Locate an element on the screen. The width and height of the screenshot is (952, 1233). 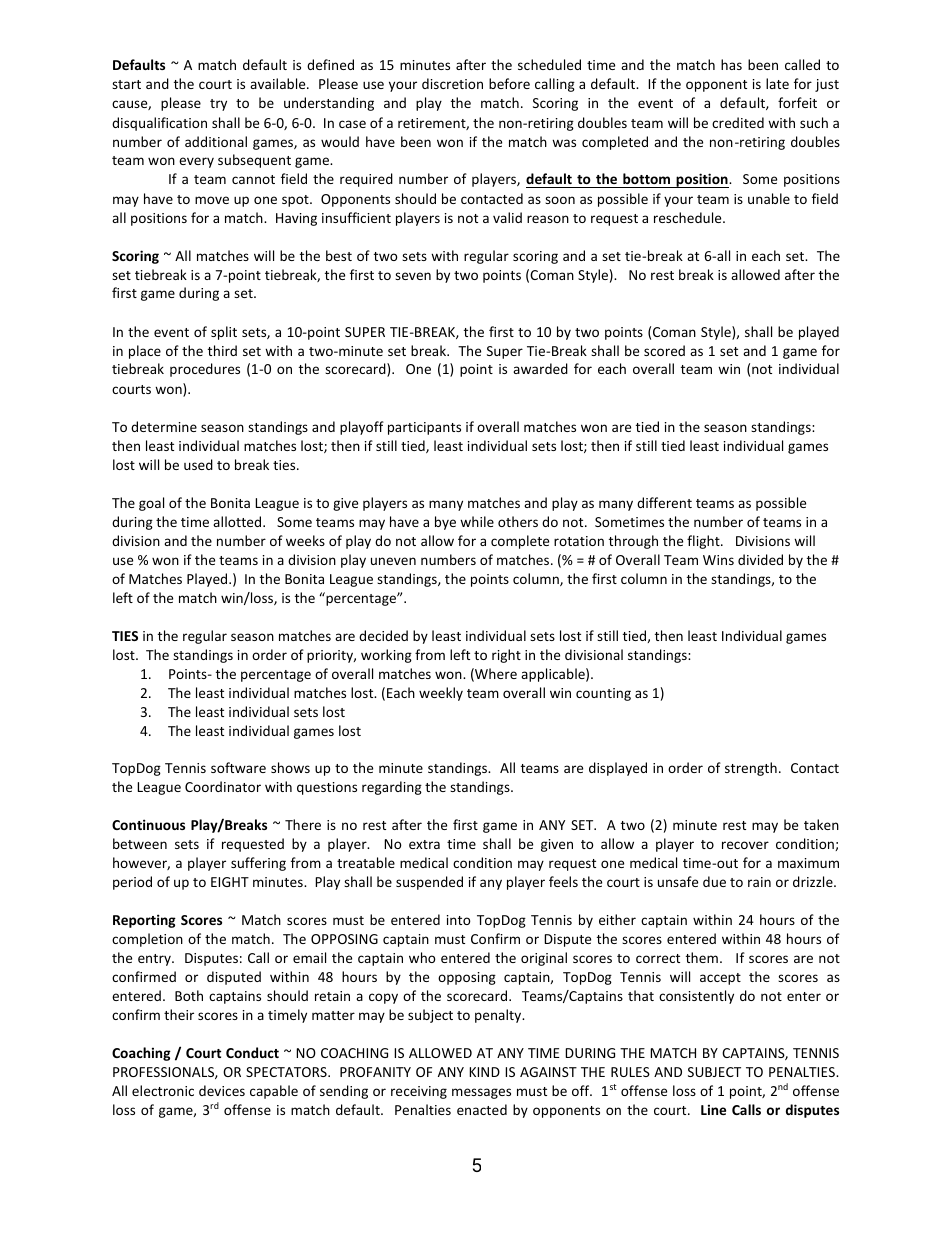
additional is located at coordinates (216, 141).
